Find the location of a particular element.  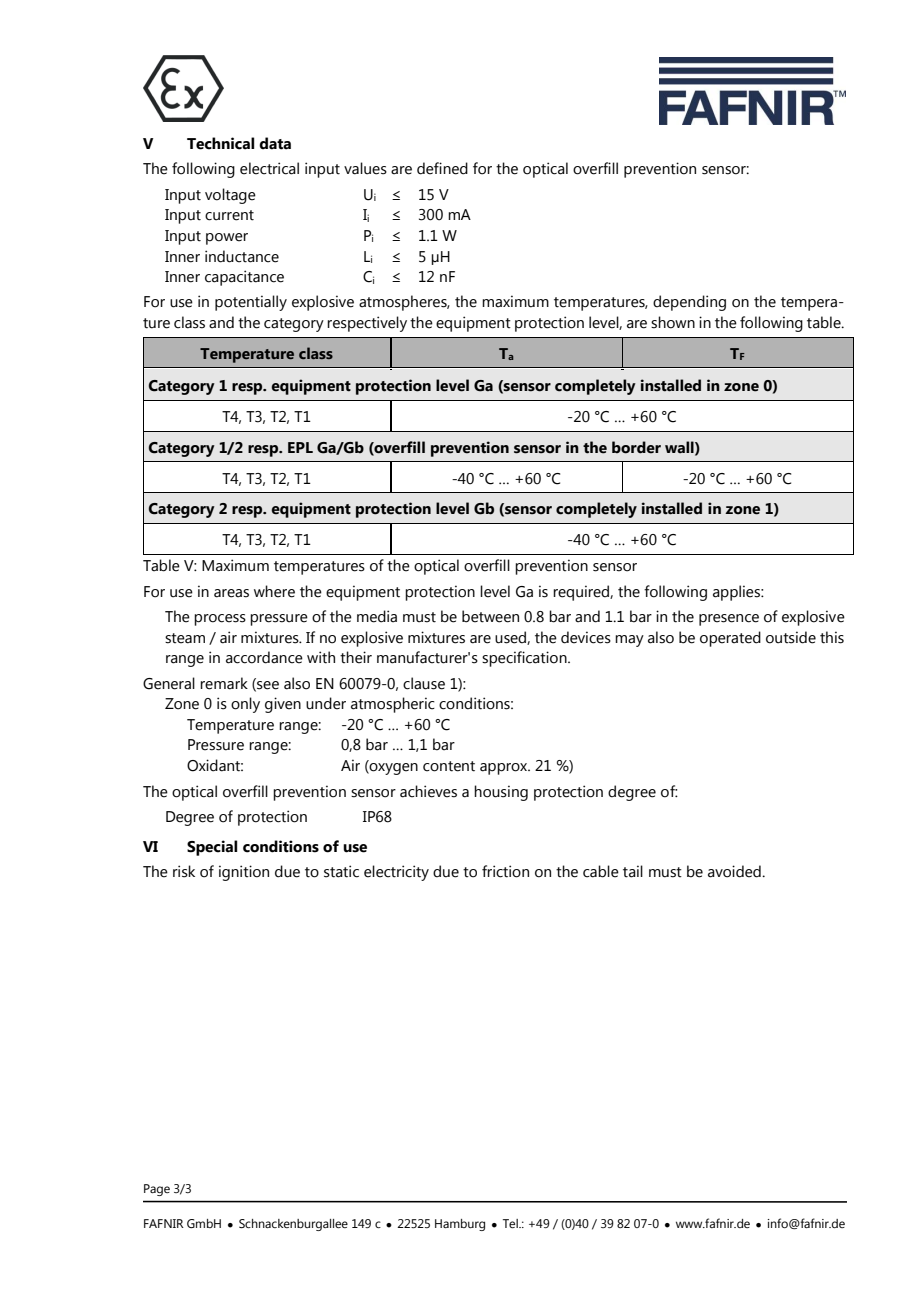

areas is located at coordinates (231, 593).
